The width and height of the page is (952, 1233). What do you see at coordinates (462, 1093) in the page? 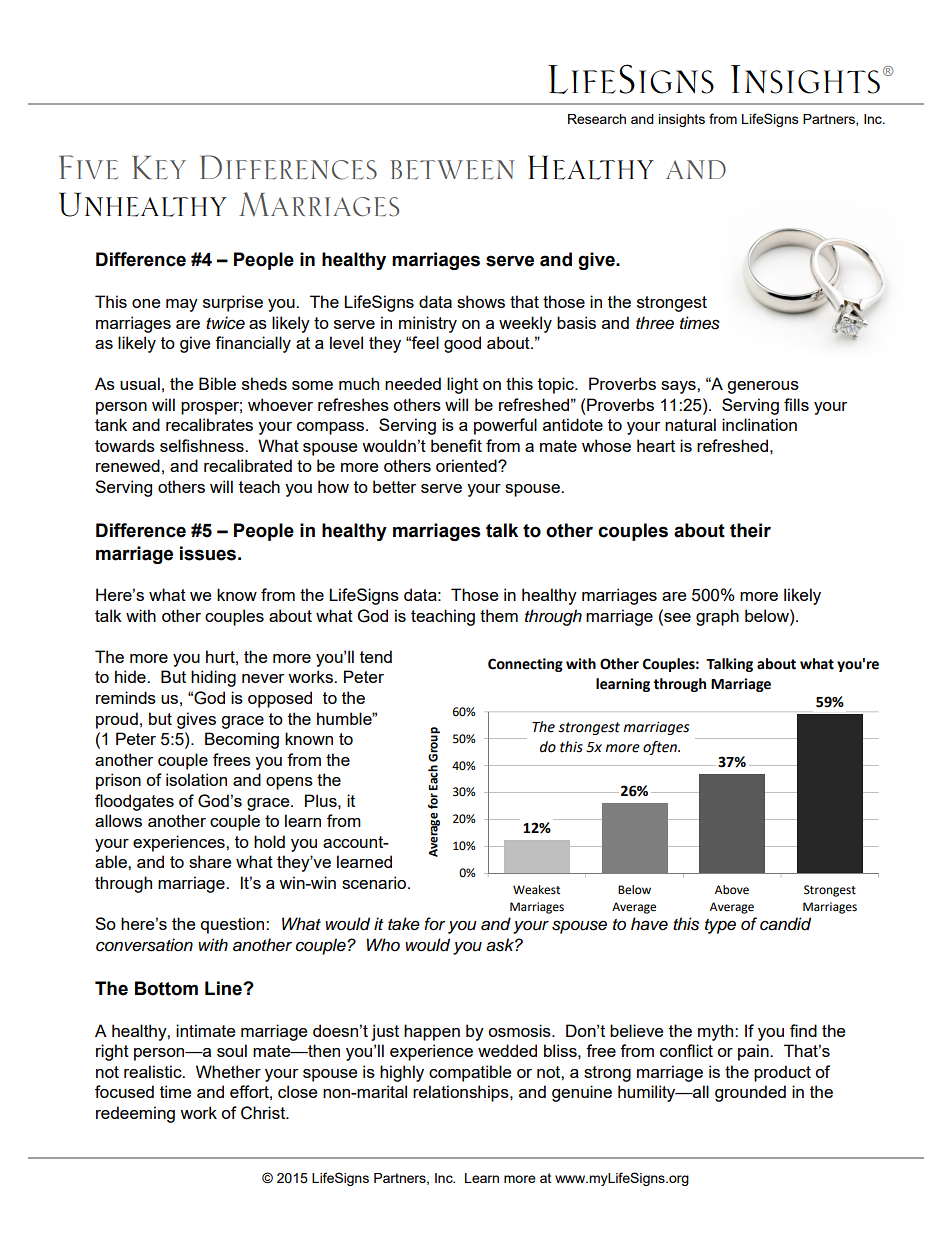
I see `relationships` at bounding box center [462, 1093].
